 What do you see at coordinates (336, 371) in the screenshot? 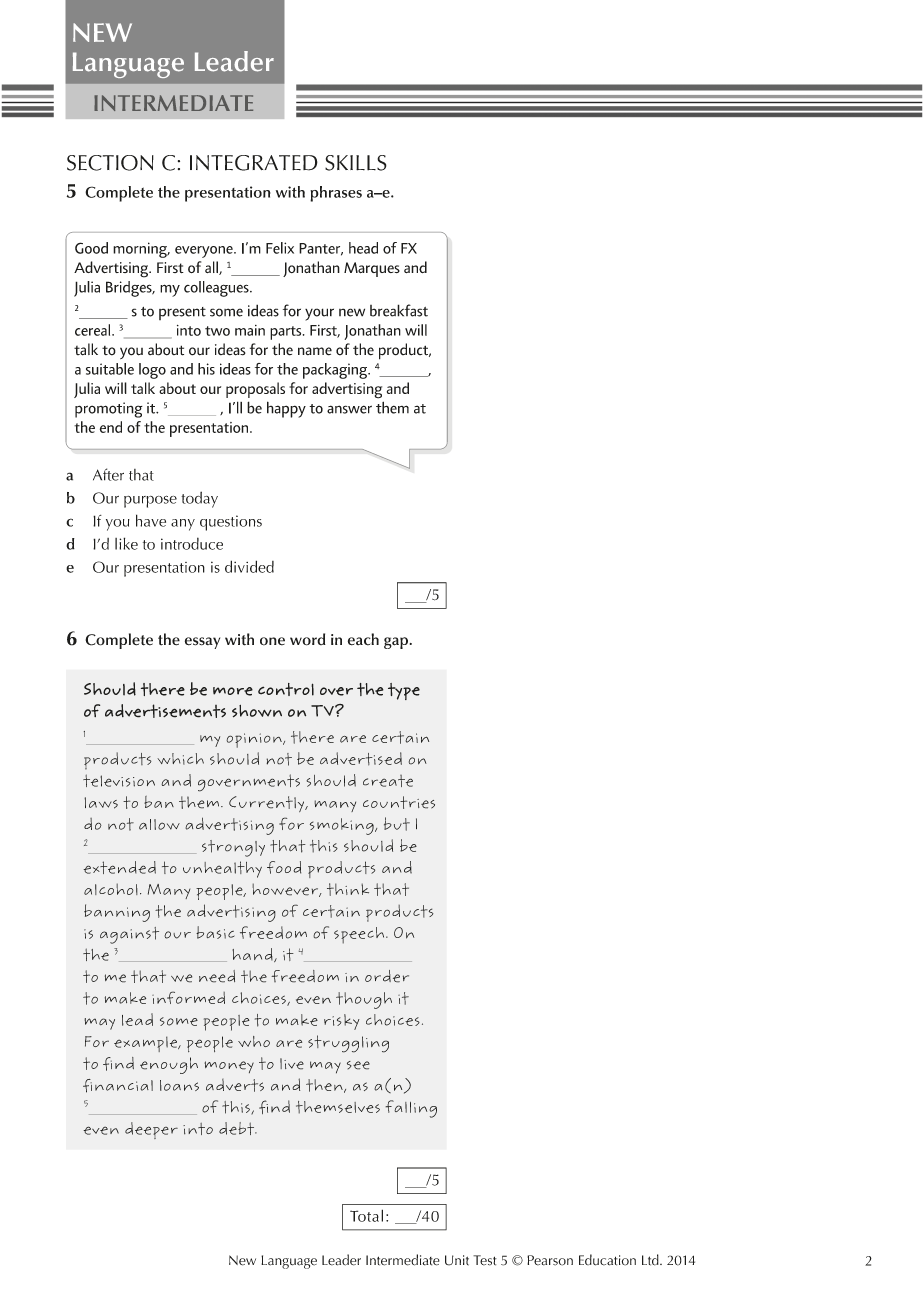
I see `packaging` at bounding box center [336, 371].
